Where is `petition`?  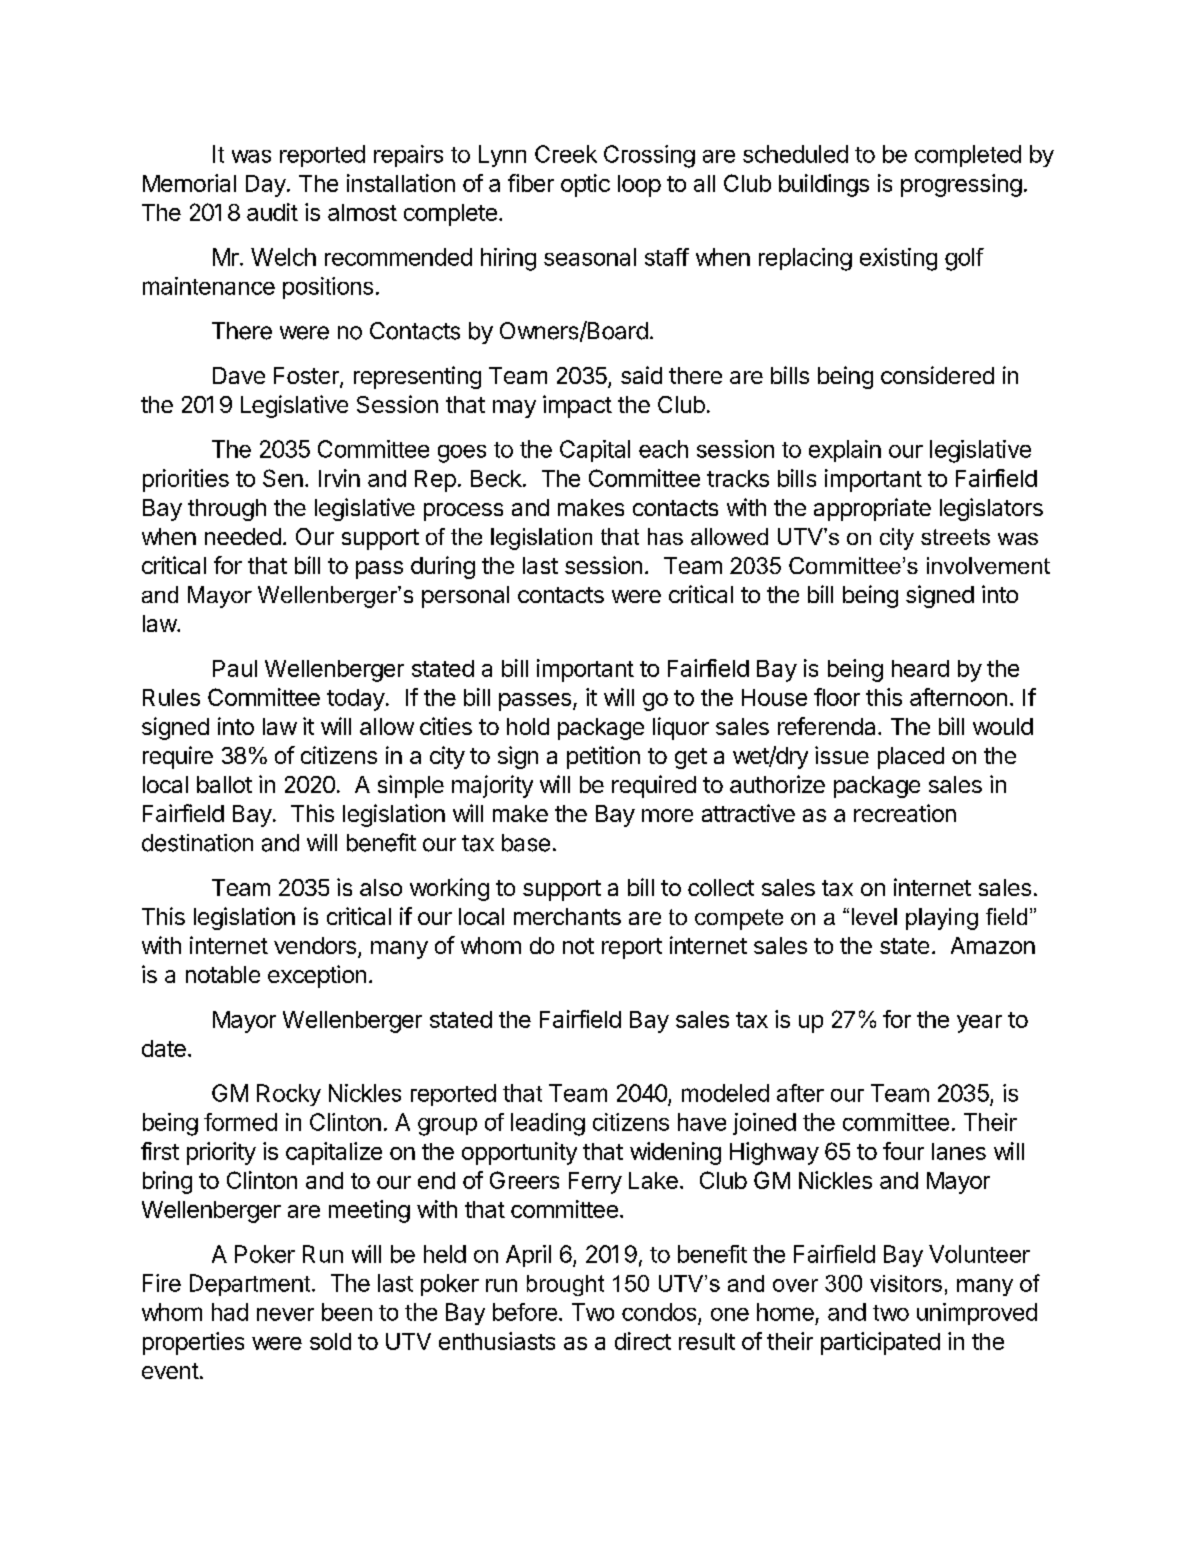 petition is located at coordinates (603, 757).
